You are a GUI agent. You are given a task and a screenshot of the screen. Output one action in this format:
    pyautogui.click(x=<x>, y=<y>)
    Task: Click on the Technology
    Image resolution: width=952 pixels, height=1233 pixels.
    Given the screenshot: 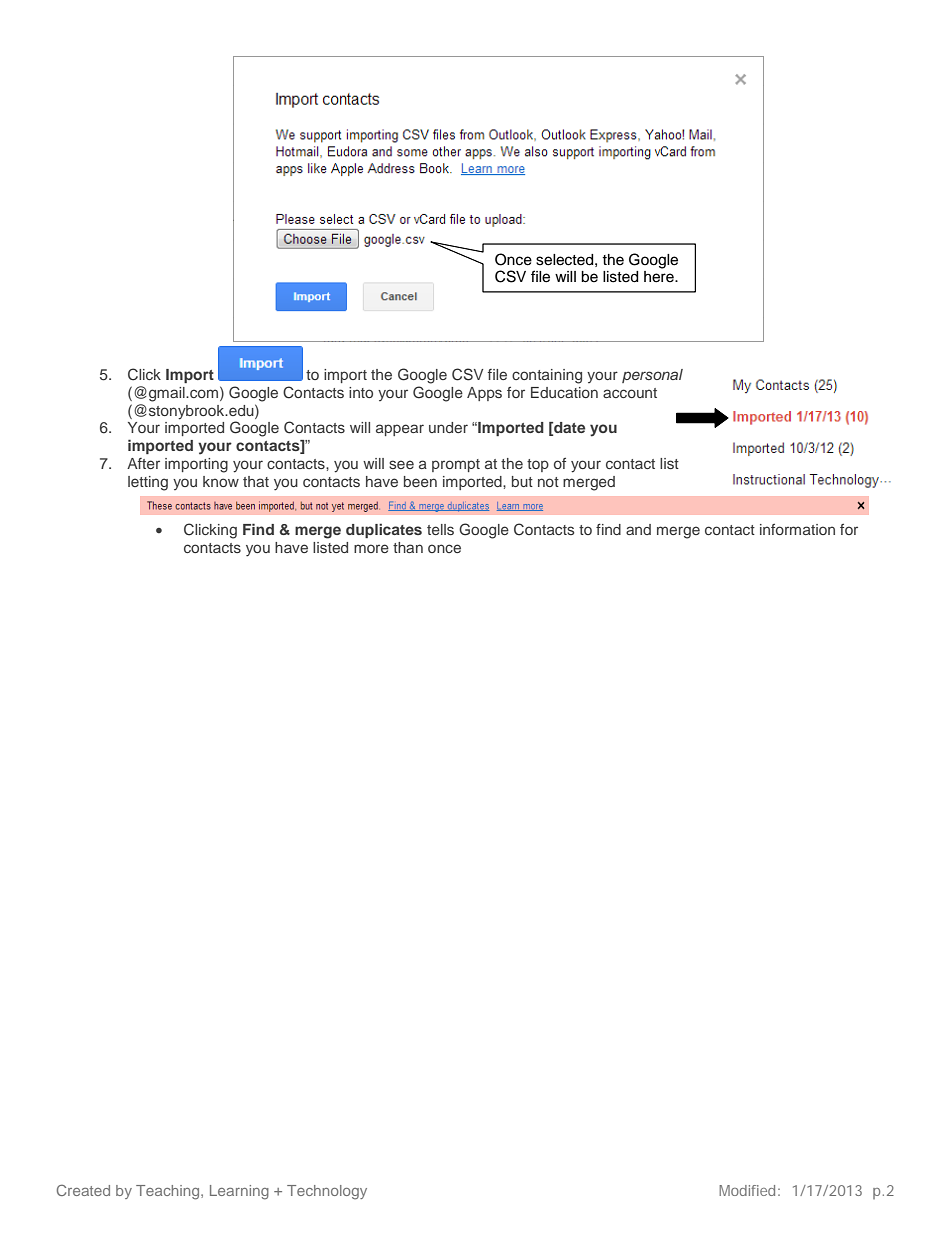 What is the action you would take?
    pyautogui.click(x=327, y=1192)
